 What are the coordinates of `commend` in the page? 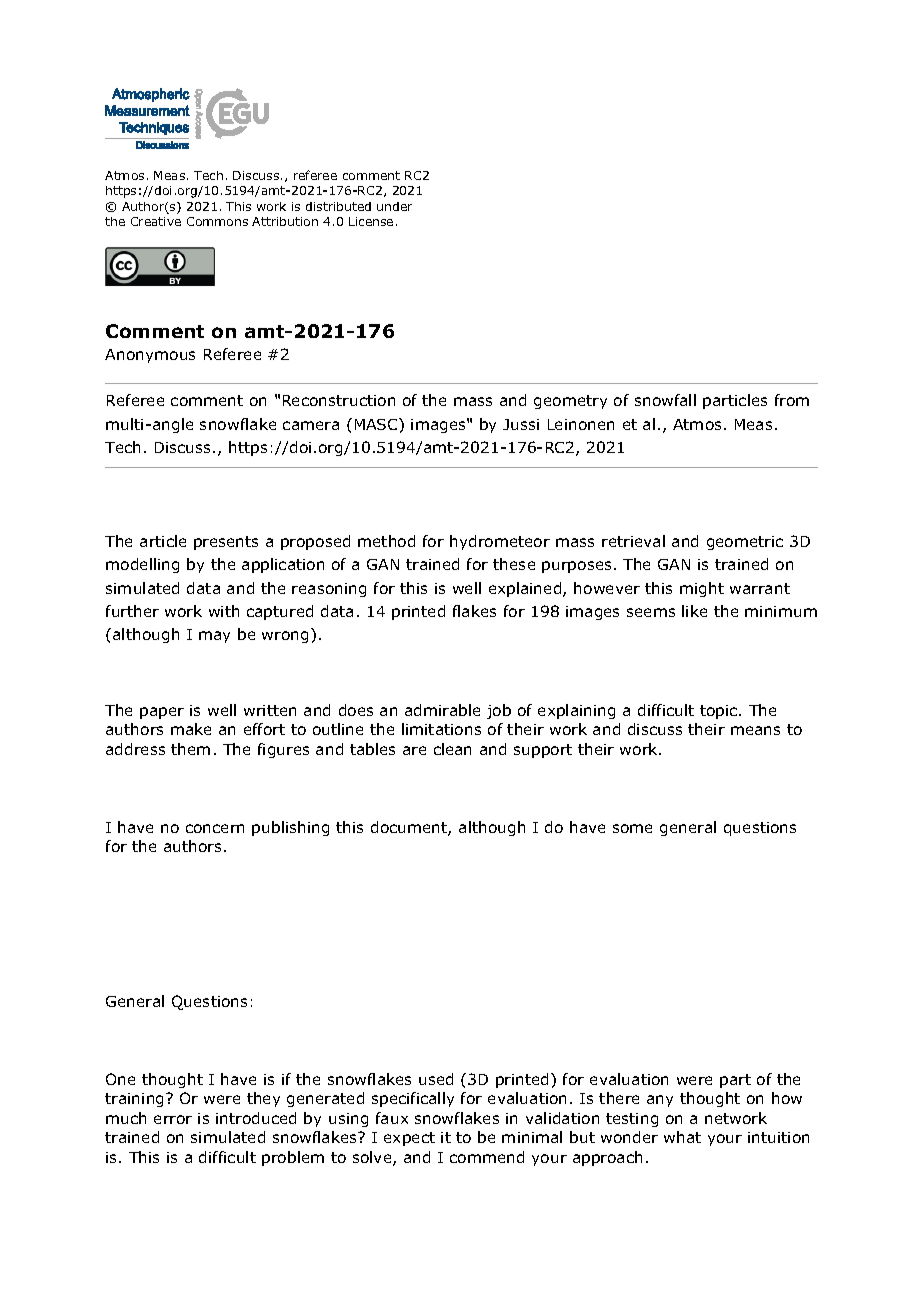 It's located at (487, 1157).
